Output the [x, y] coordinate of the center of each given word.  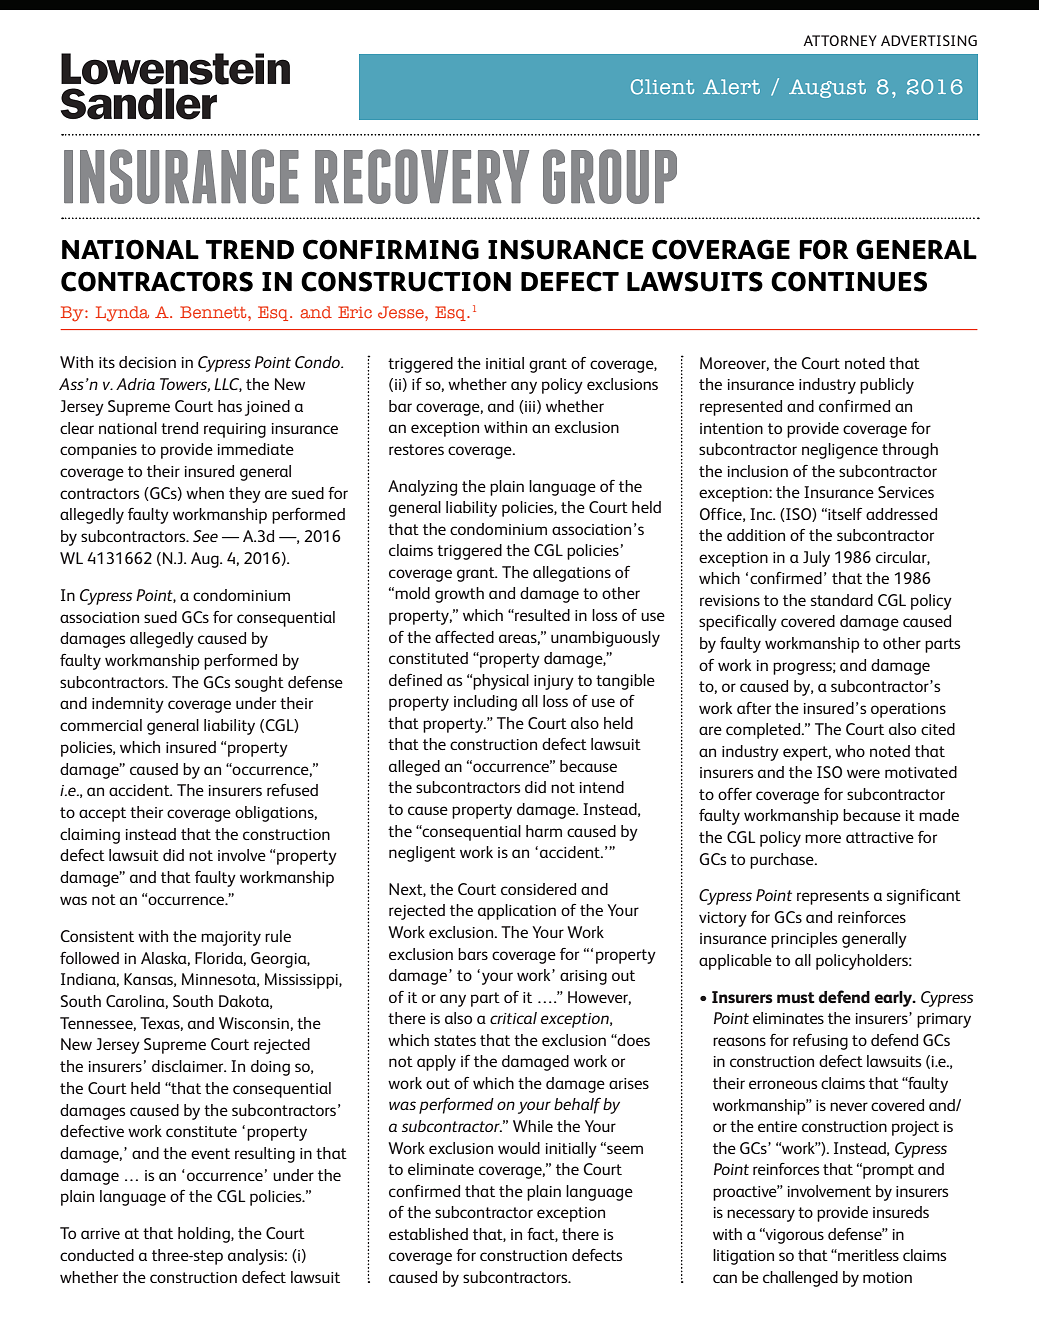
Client [662, 87]
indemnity [128, 705]
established [428, 1234]
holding [205, 1235]
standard [842, 600]
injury [554, 682]
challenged [800, 1279]
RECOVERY [422, 176]
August [827, 88]
